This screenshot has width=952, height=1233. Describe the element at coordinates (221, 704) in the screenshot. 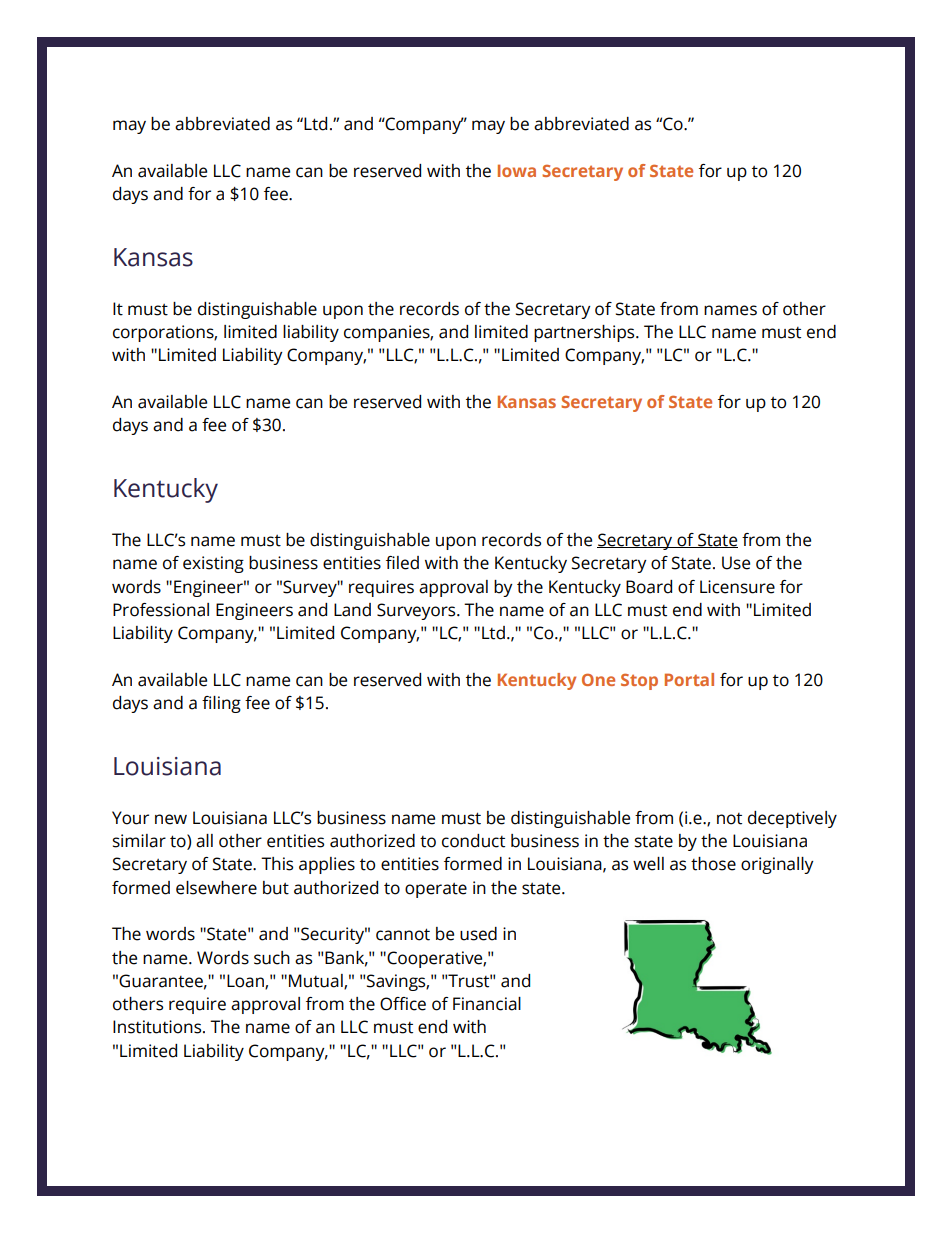

I see `filing` at that location.
